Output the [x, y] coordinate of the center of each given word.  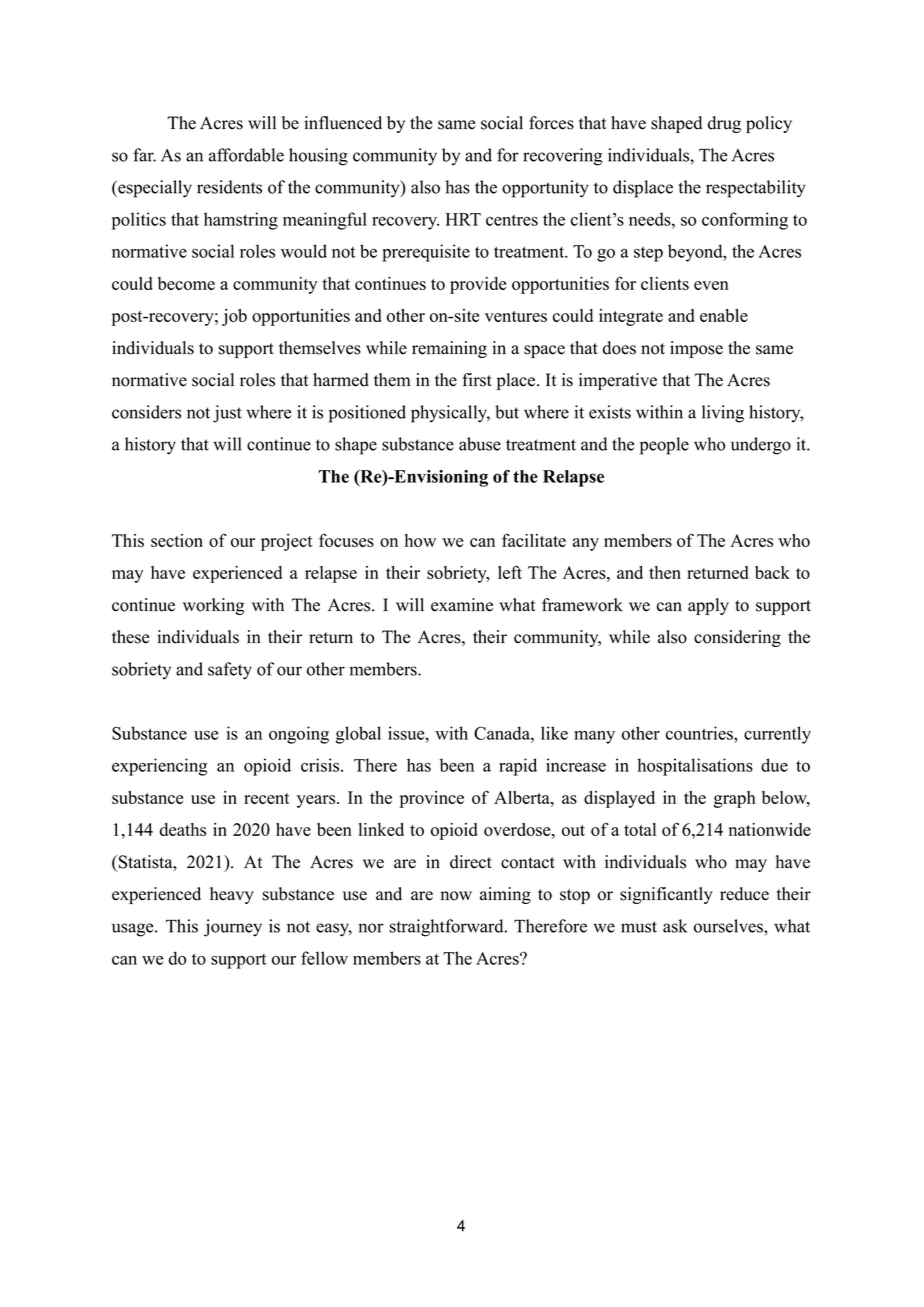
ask [675, 926]
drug [724, 124]
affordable [246, 155]
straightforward [448, 928]
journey [233, 928]
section [177, 540]
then [665, 572]
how [420, 540]
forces [551, 123]
